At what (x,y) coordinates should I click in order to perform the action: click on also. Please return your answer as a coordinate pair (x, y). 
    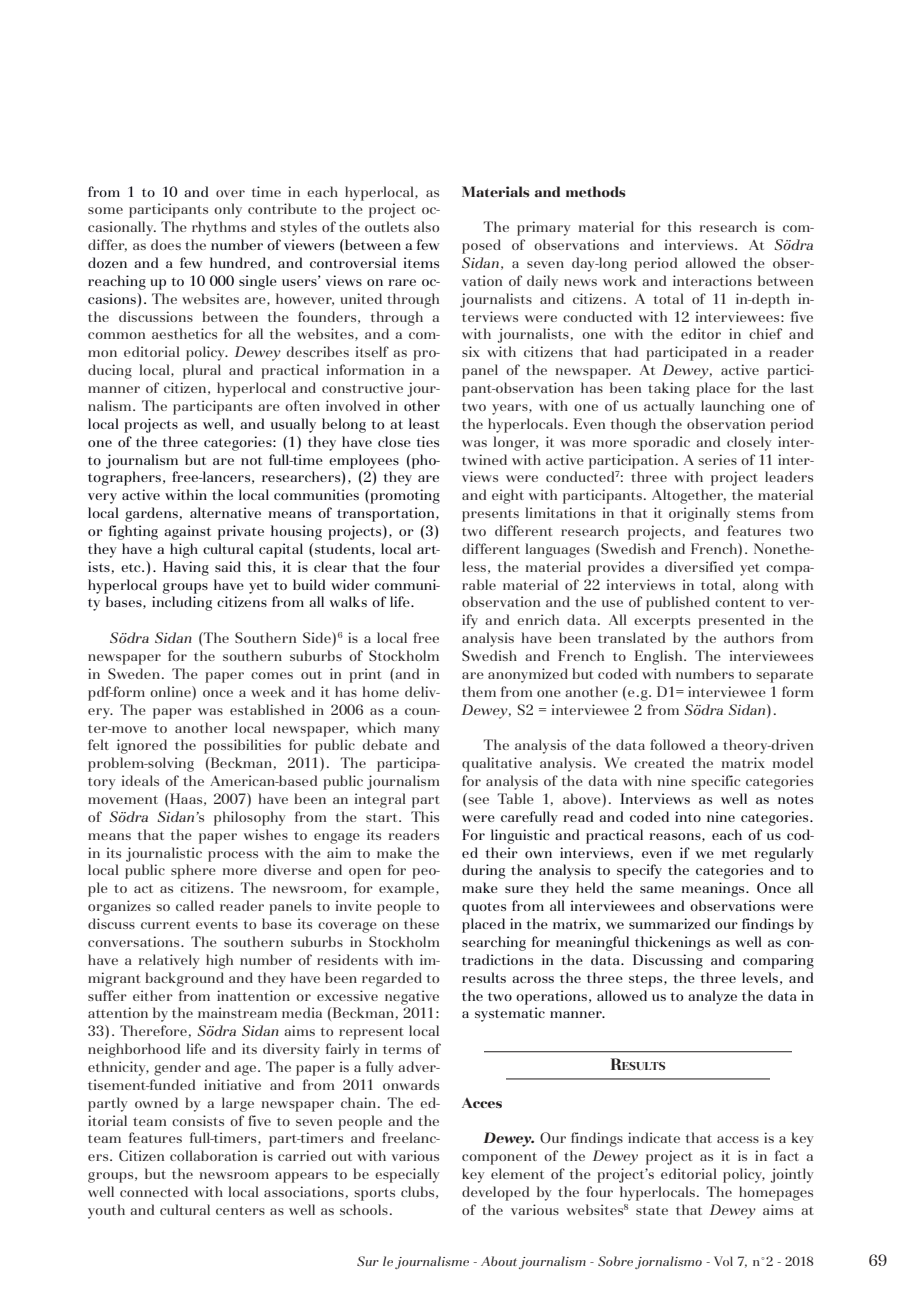
    Looking at the image, I should click on (426, 226).
